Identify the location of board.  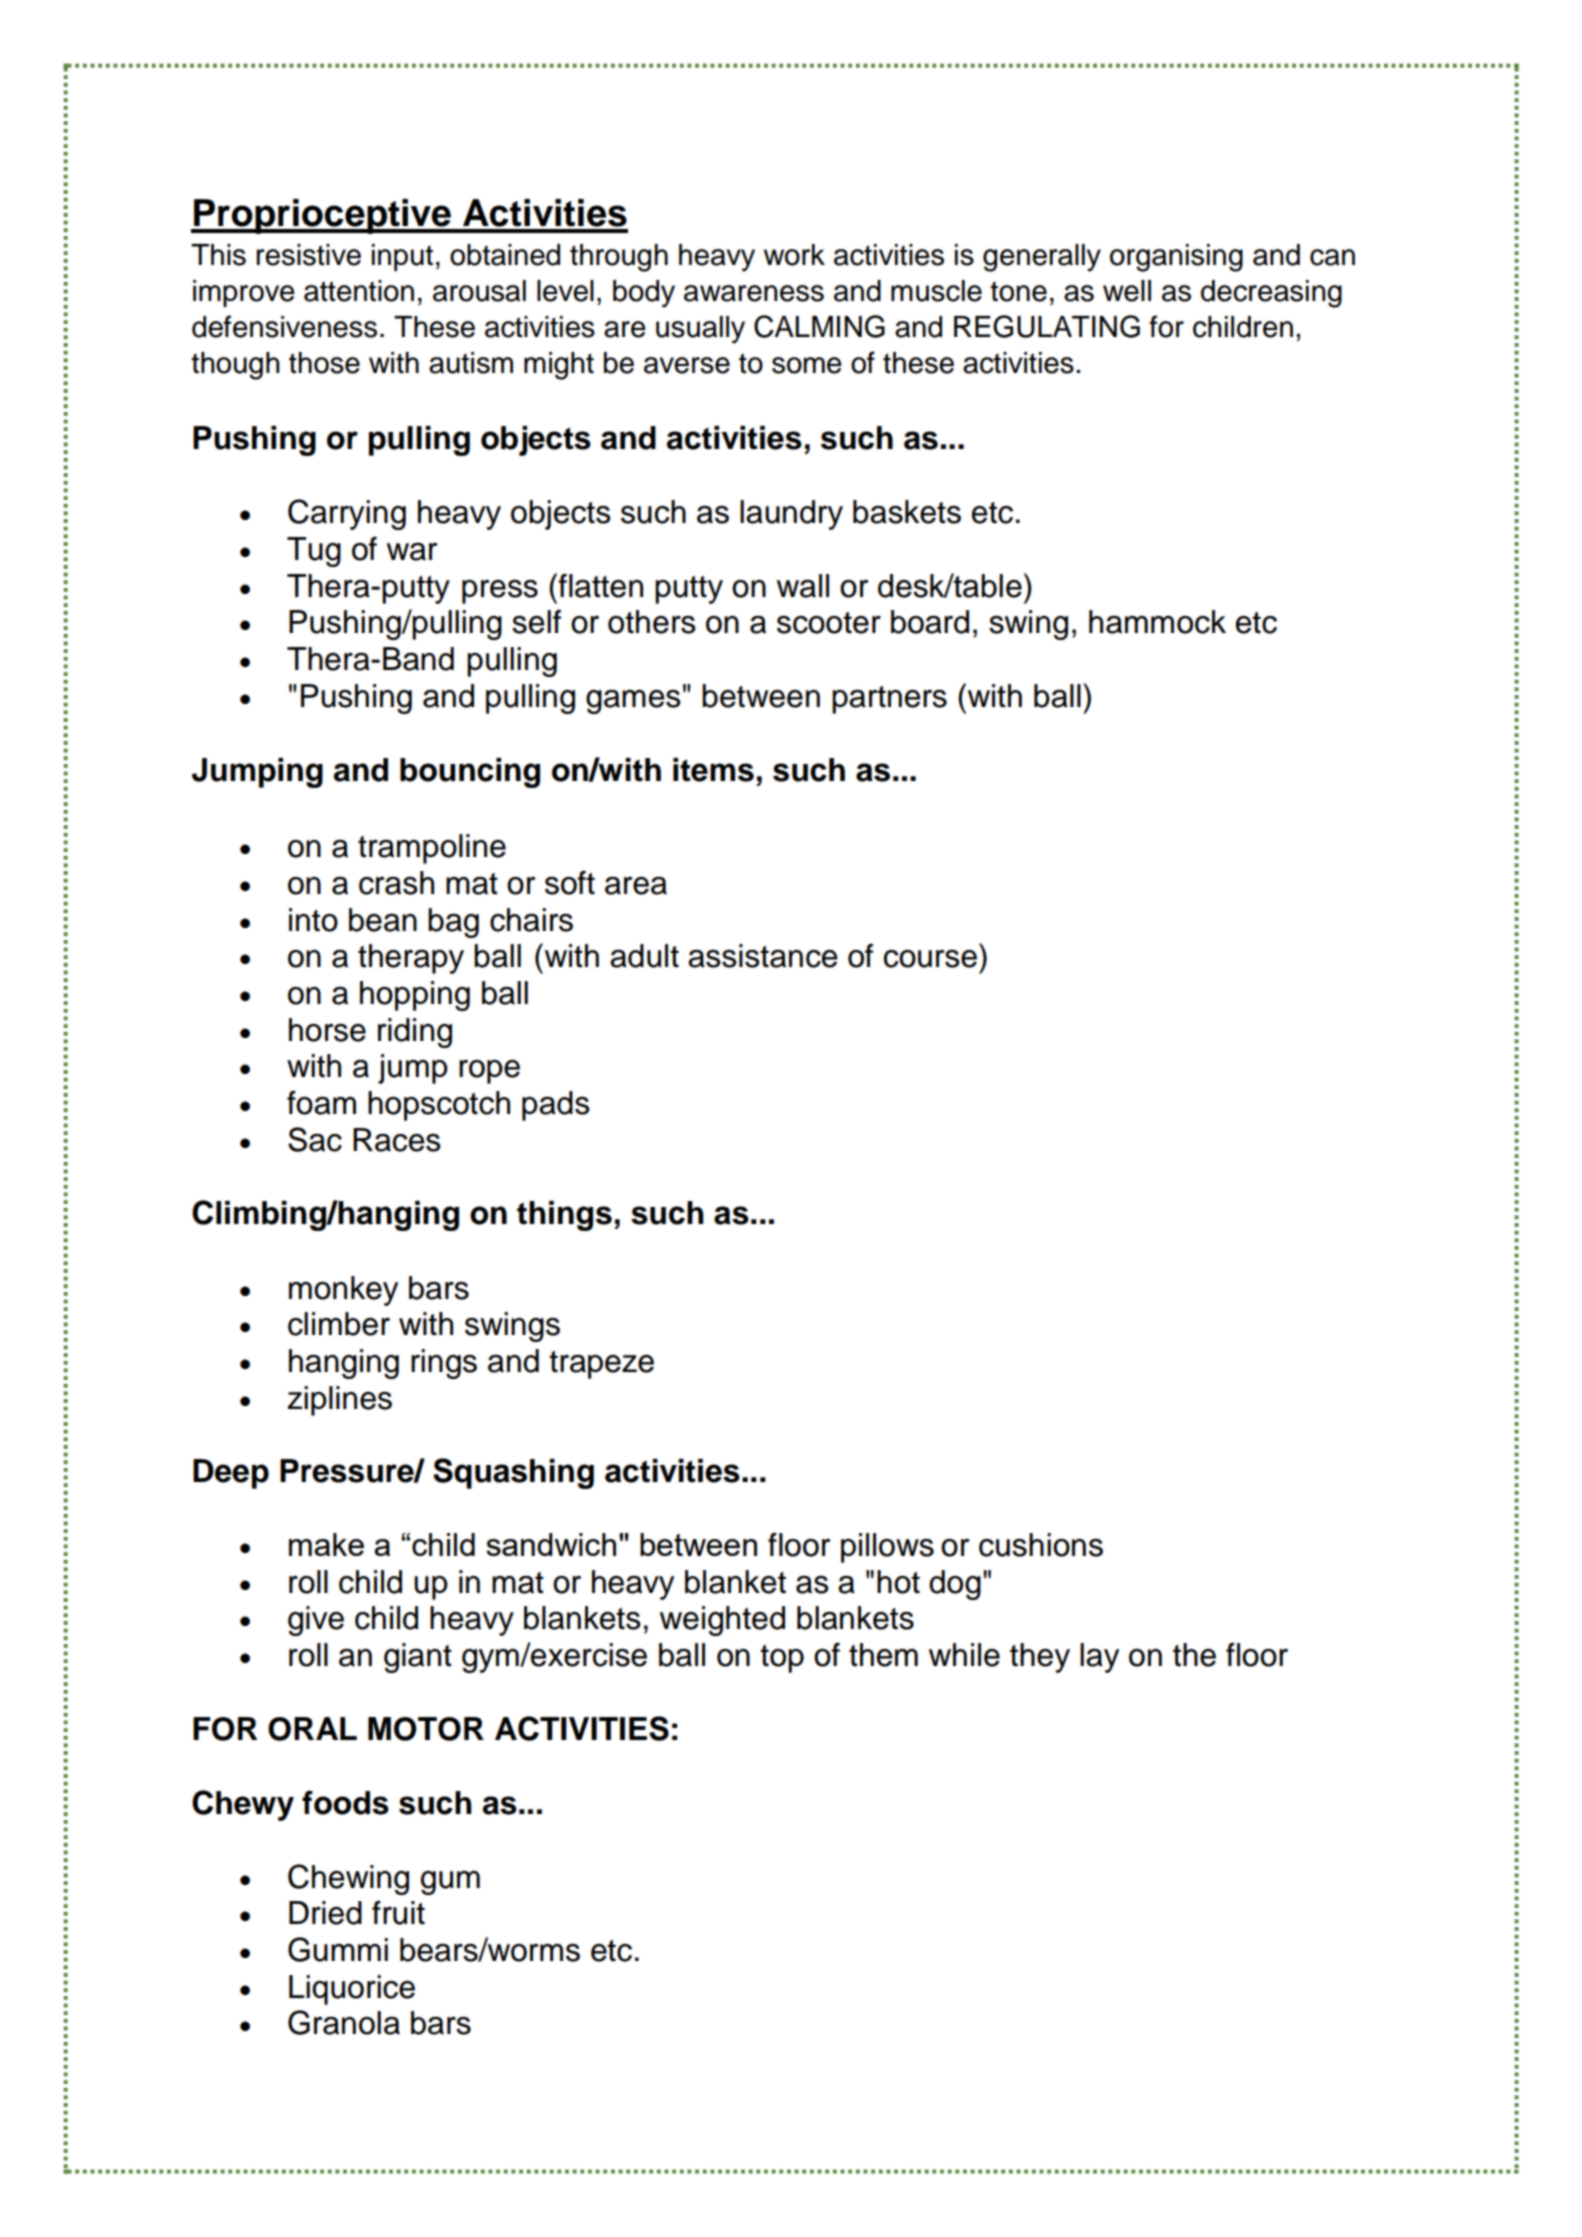
(930, 622).
